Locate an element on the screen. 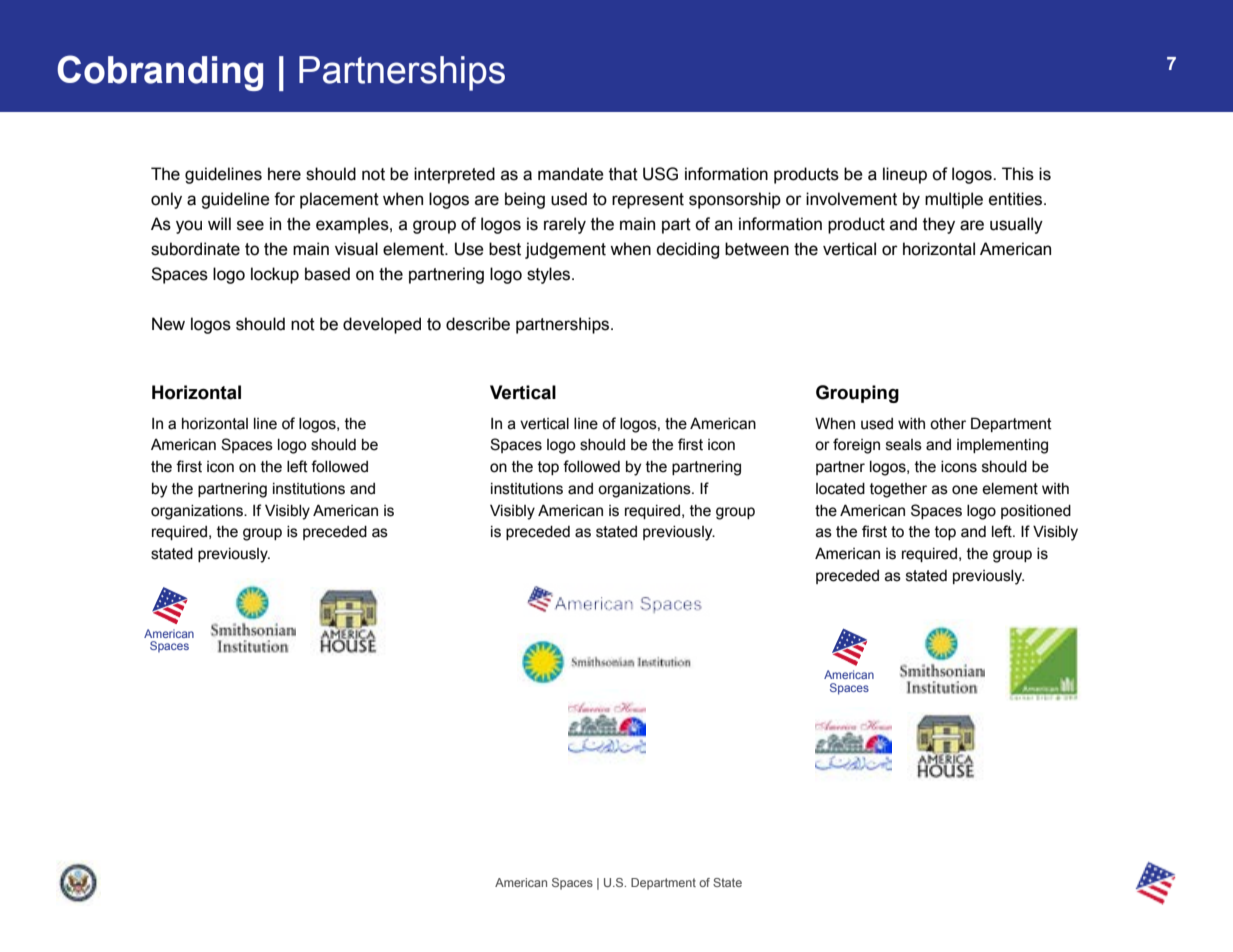 The image size is (1233, 952). together is located at coordinates (898, 490).
